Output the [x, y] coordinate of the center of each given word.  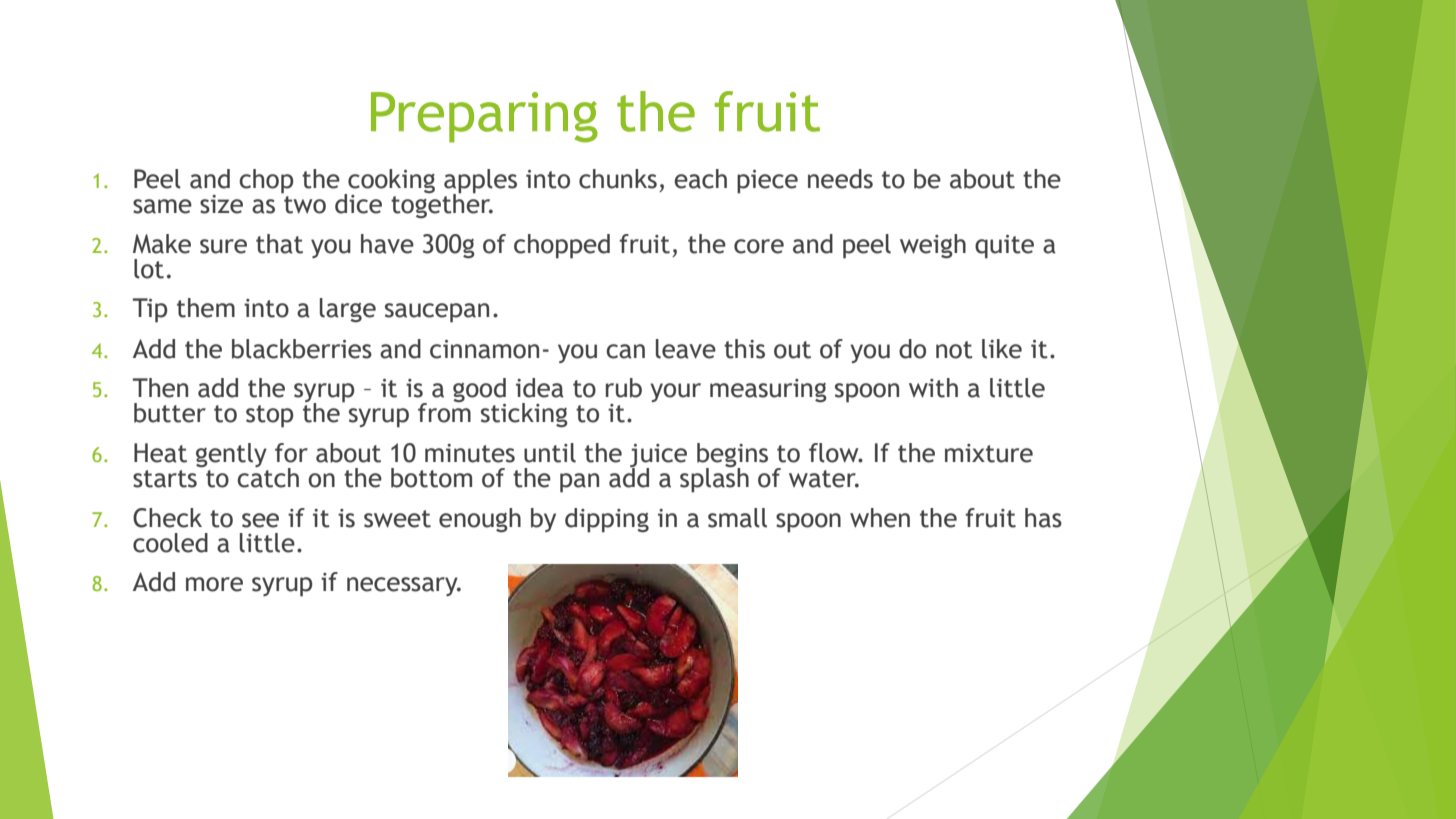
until [550, 453]
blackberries [302, 349]
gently [231, 455]
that [279, 244]
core [759, 246]
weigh [933, 246]
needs [840, 179]
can [625, 351]
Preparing [484, 117]
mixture [989, 453]
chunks [618, 179]
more [214, 584]
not [954, 350]
